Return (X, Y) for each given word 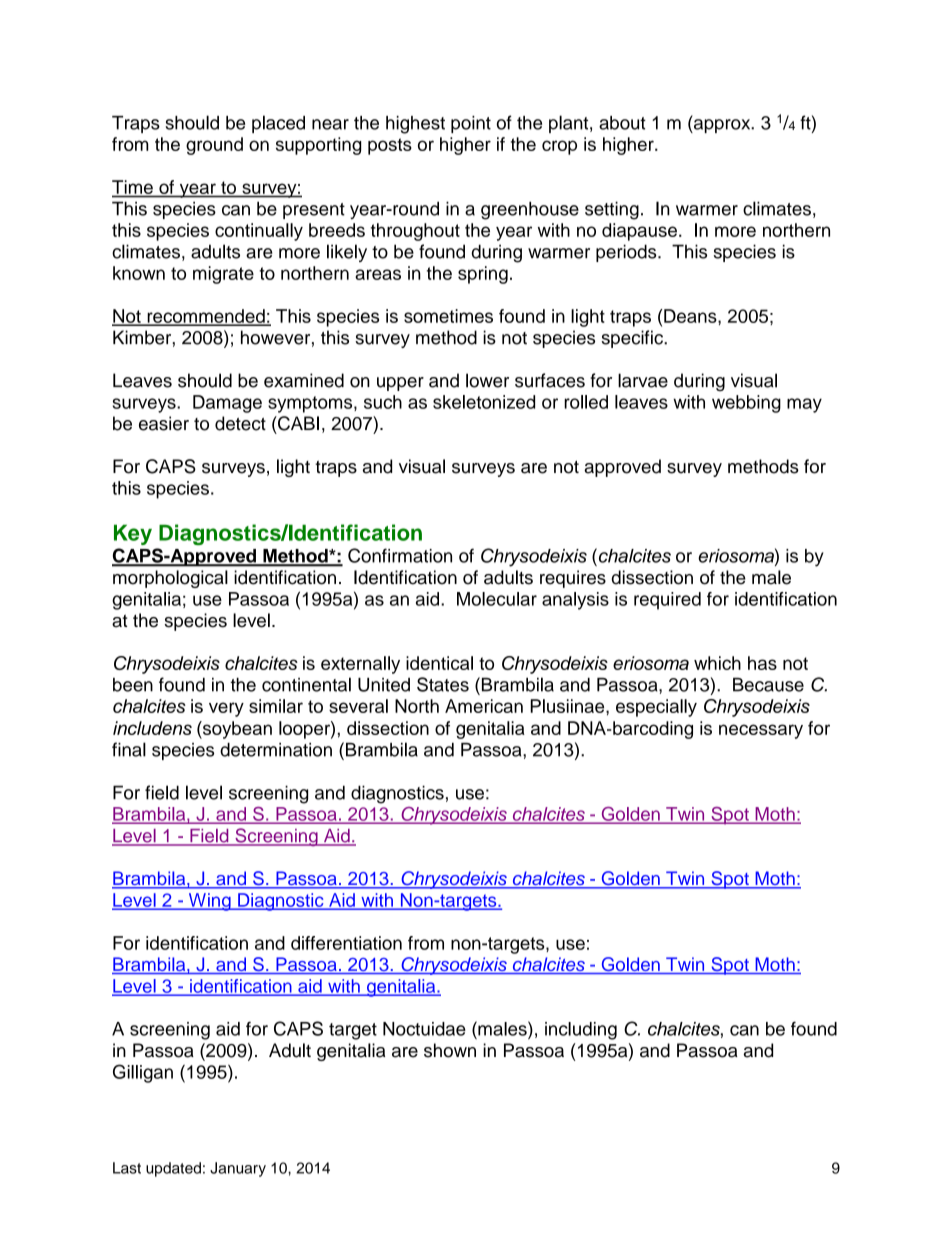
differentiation (346, 943)
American (484, 706)
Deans (691, 316)
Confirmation (400, 555)
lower (487, 380)
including (581, 1031)
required (667, 601)
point (471, 124)
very (226, 709)
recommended (206, 317)
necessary (761, 731)
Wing (209, 902)
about (622, 123)
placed (278, 124)
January (238, 1169)
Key (133, 534)
